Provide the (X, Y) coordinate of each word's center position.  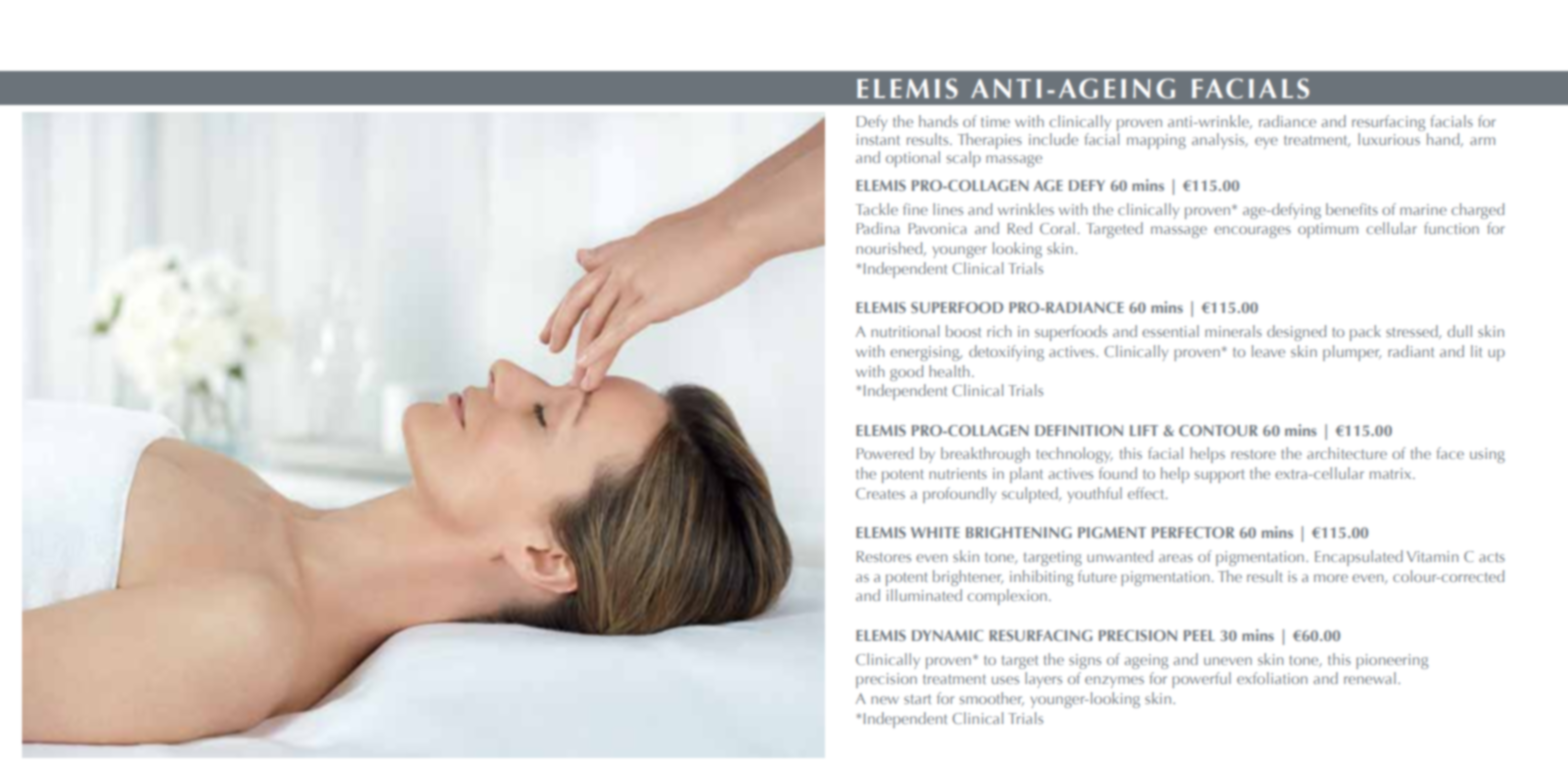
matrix (1392, 473)
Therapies (990, 142)
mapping (1156, 141)
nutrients (958, 473)
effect (1147, 493)
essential (1170, 331)
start (917, 699)
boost (963, 331)
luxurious (1390, 137)
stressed (1413, 332)
